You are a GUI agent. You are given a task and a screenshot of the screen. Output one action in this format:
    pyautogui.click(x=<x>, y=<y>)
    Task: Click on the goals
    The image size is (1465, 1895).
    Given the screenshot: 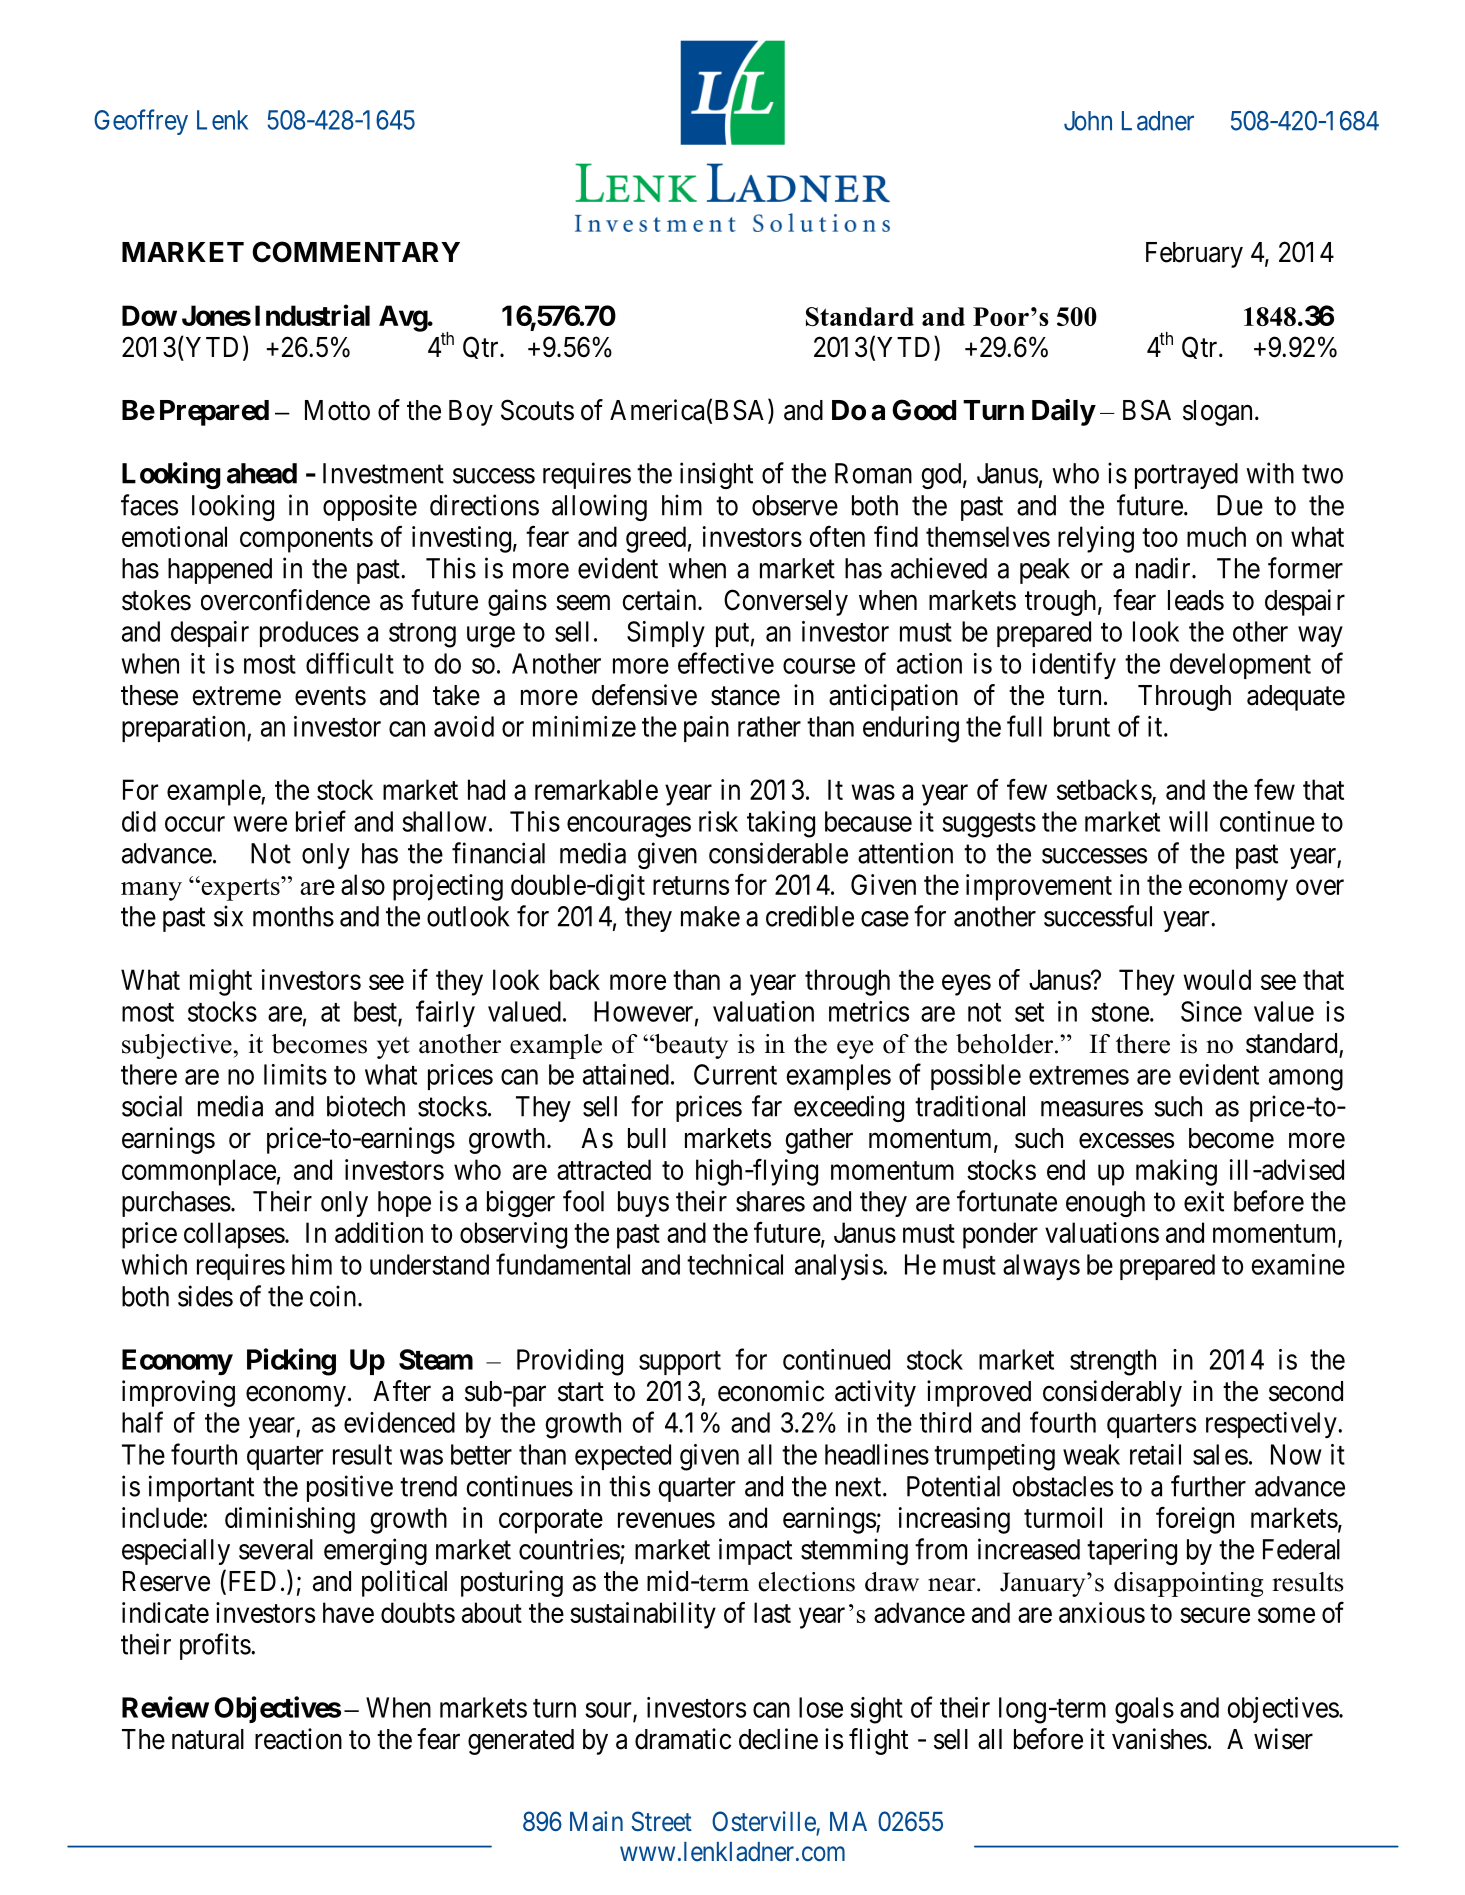 What is the action you would take?
    pyautogui.click(x=1144, y=1710)
